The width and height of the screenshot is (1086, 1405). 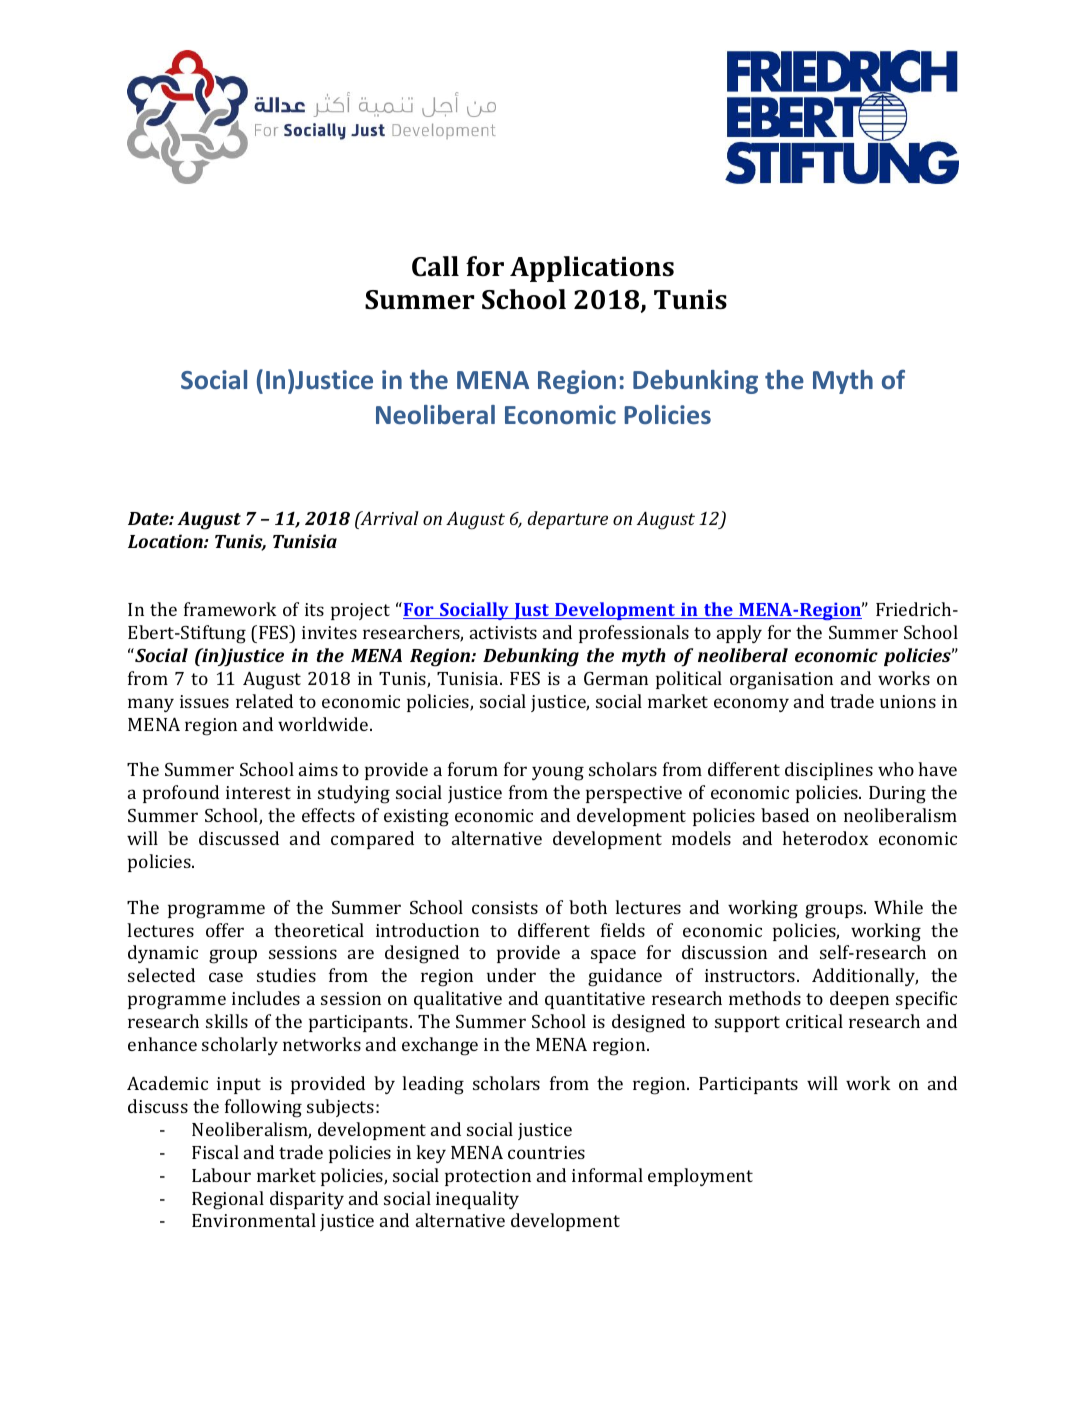 I want to click on its, so click(x=314, y=609).
